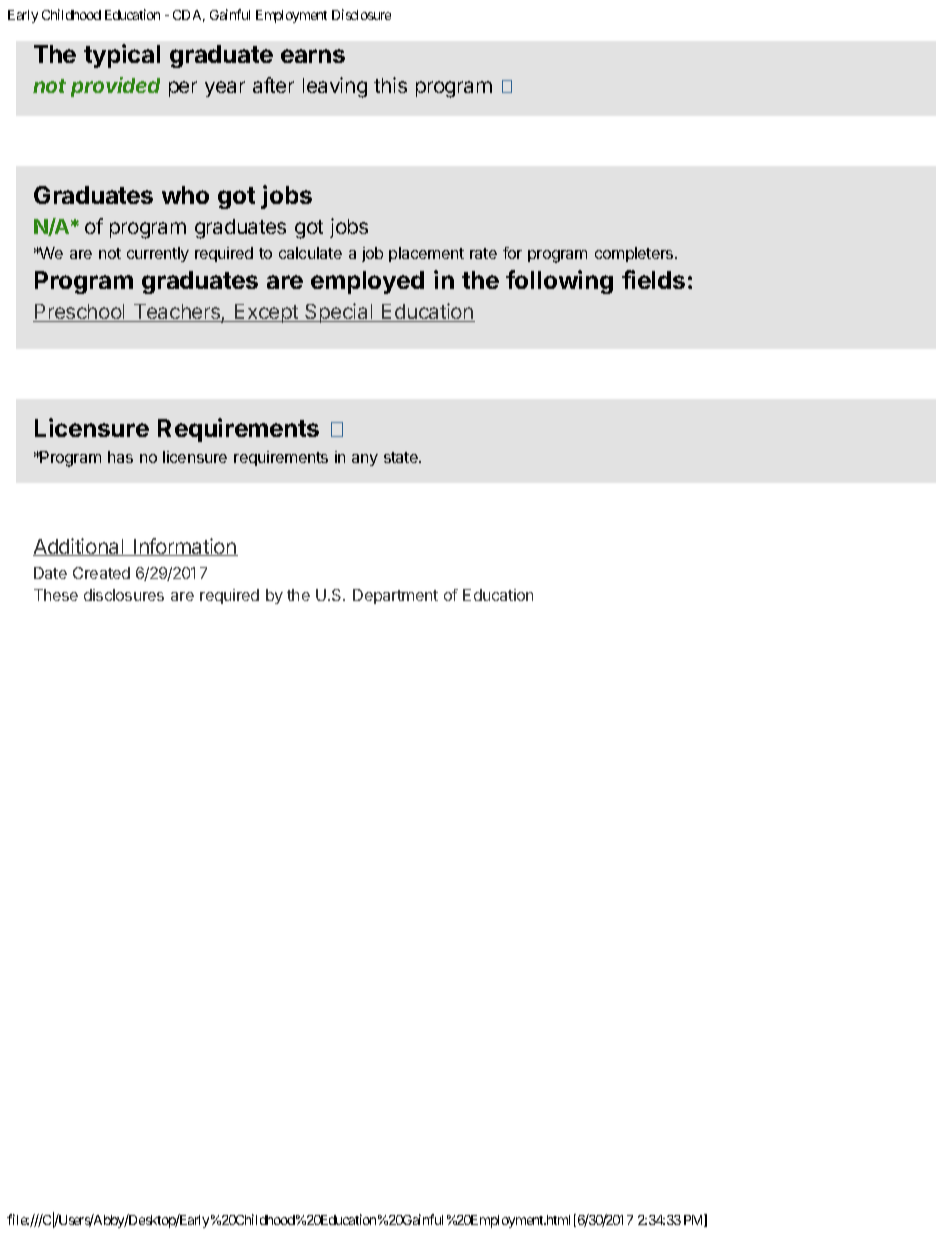  Describe the element at coordinates (339, 313) in the image. I see `Special` at that location.
